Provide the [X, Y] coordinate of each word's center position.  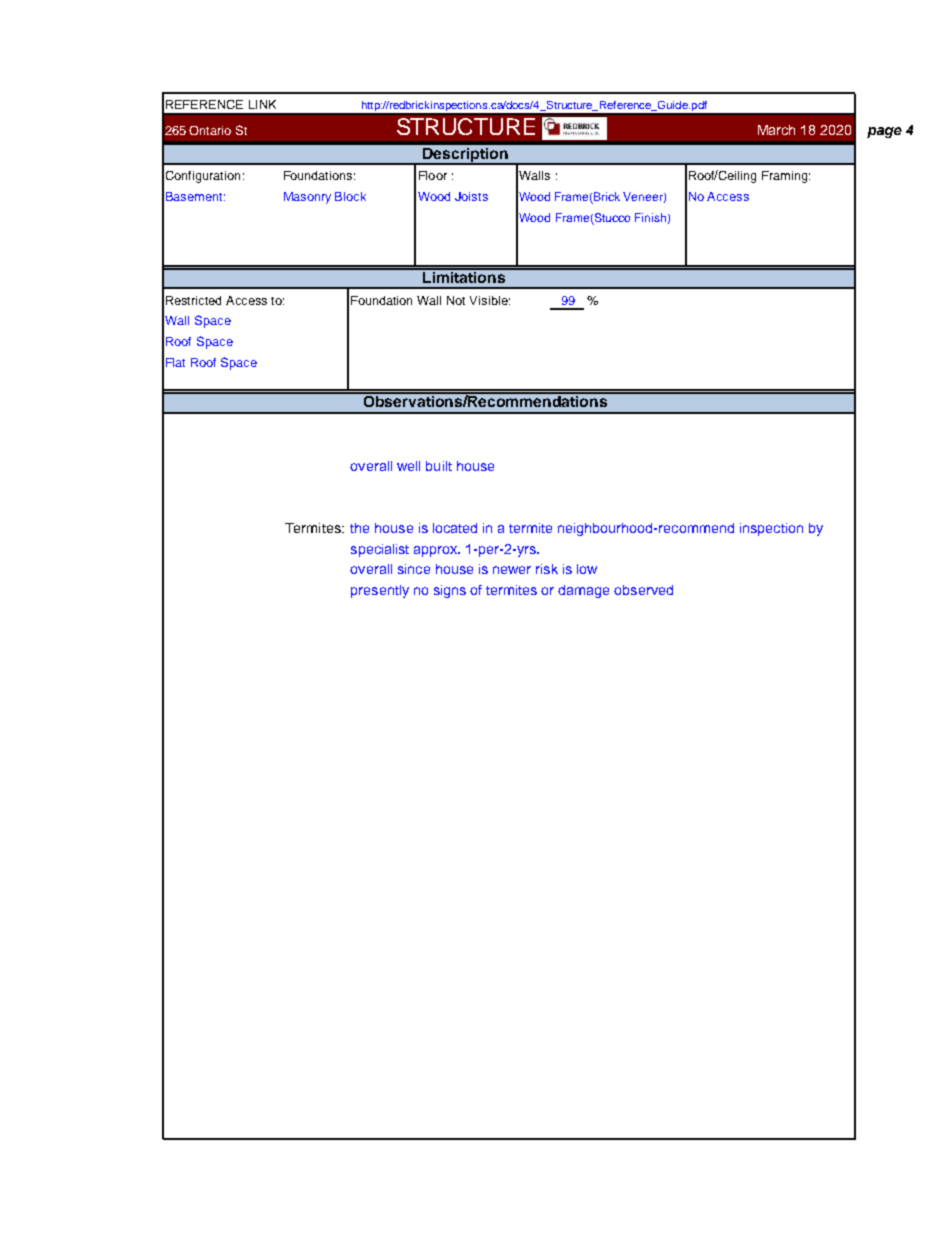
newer [512, 570]
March [776, 130]
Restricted [193, 300]
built [439, 466]
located [455, 528]
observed [643, 590]
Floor [433, 175]
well [408, 466]
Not [456, 300]
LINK [262, 104]
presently [380, 591]
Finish [650, 217]
